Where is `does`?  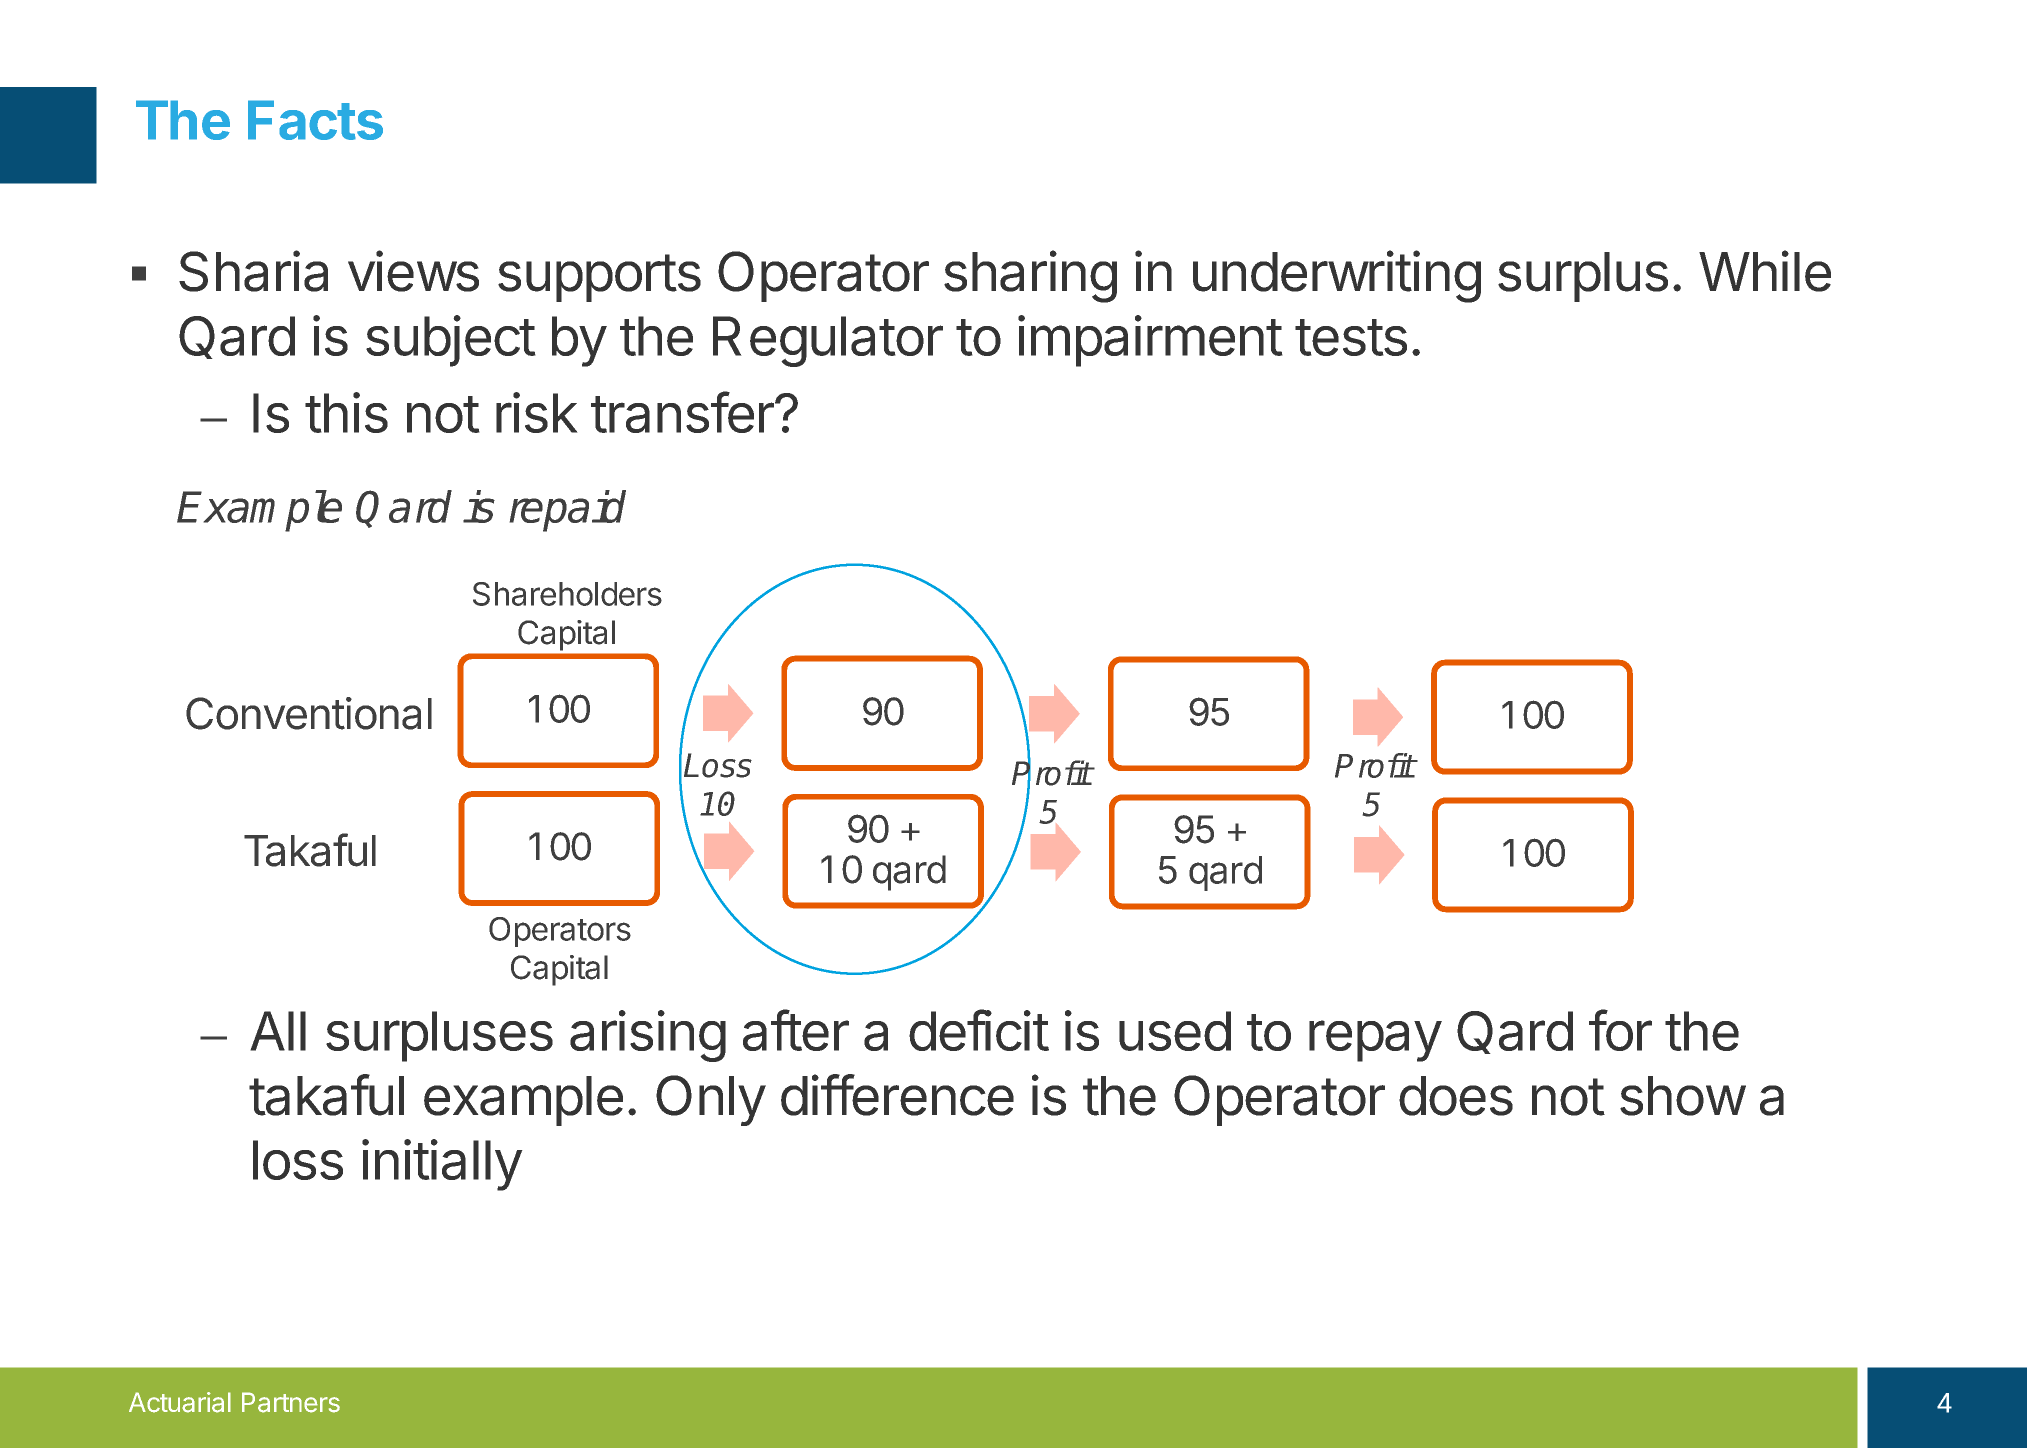 does is located at coordinates (1456, 1096).
